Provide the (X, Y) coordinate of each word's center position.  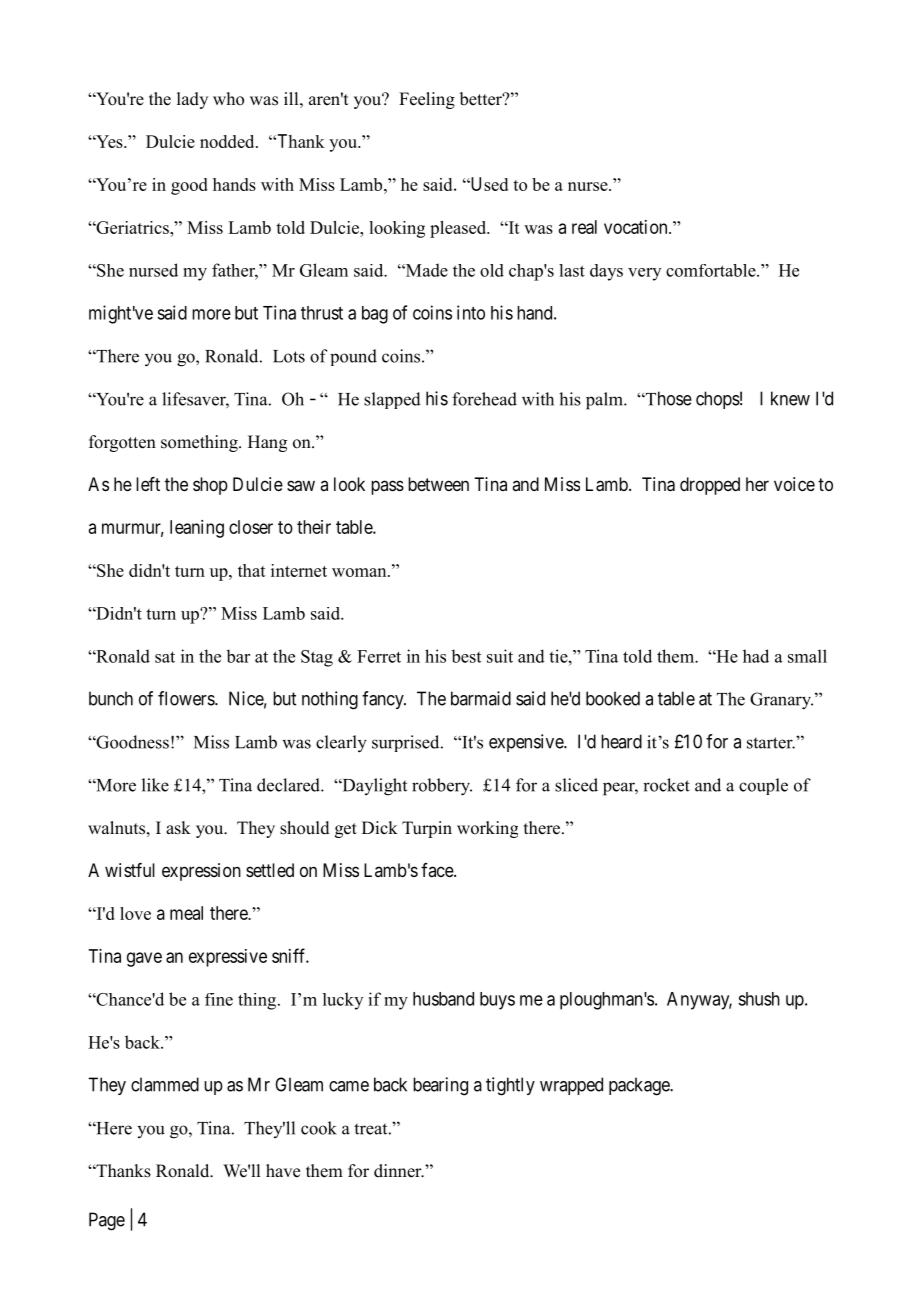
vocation (637, 227)
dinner (399, 1171)
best (466, 656)
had (756, 656)
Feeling (427, 100)
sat (165, 657)
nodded (228, 141)
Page (107, 1221)
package (640, 1086)
